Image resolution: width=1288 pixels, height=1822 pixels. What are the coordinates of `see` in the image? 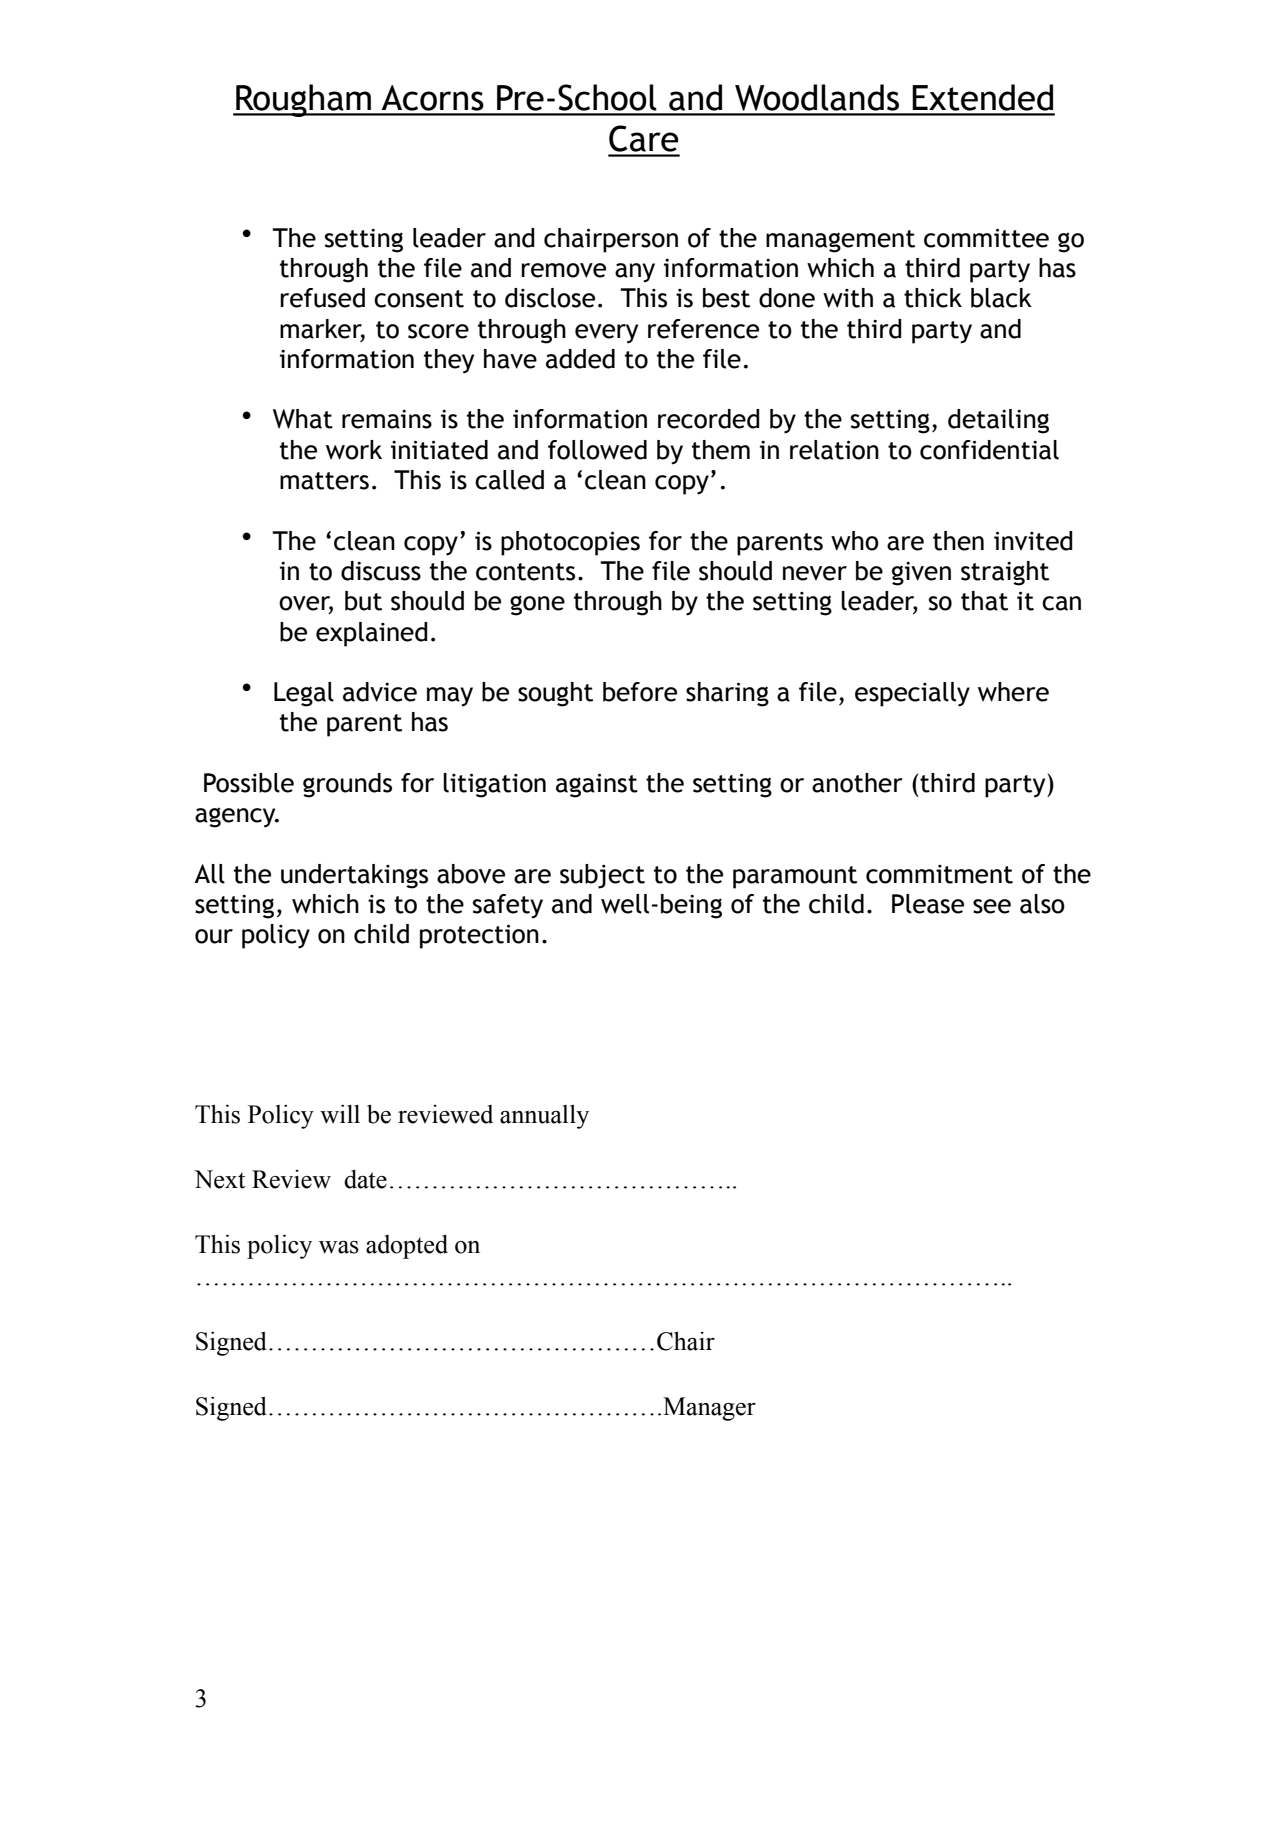 It's located at (992, 906).
